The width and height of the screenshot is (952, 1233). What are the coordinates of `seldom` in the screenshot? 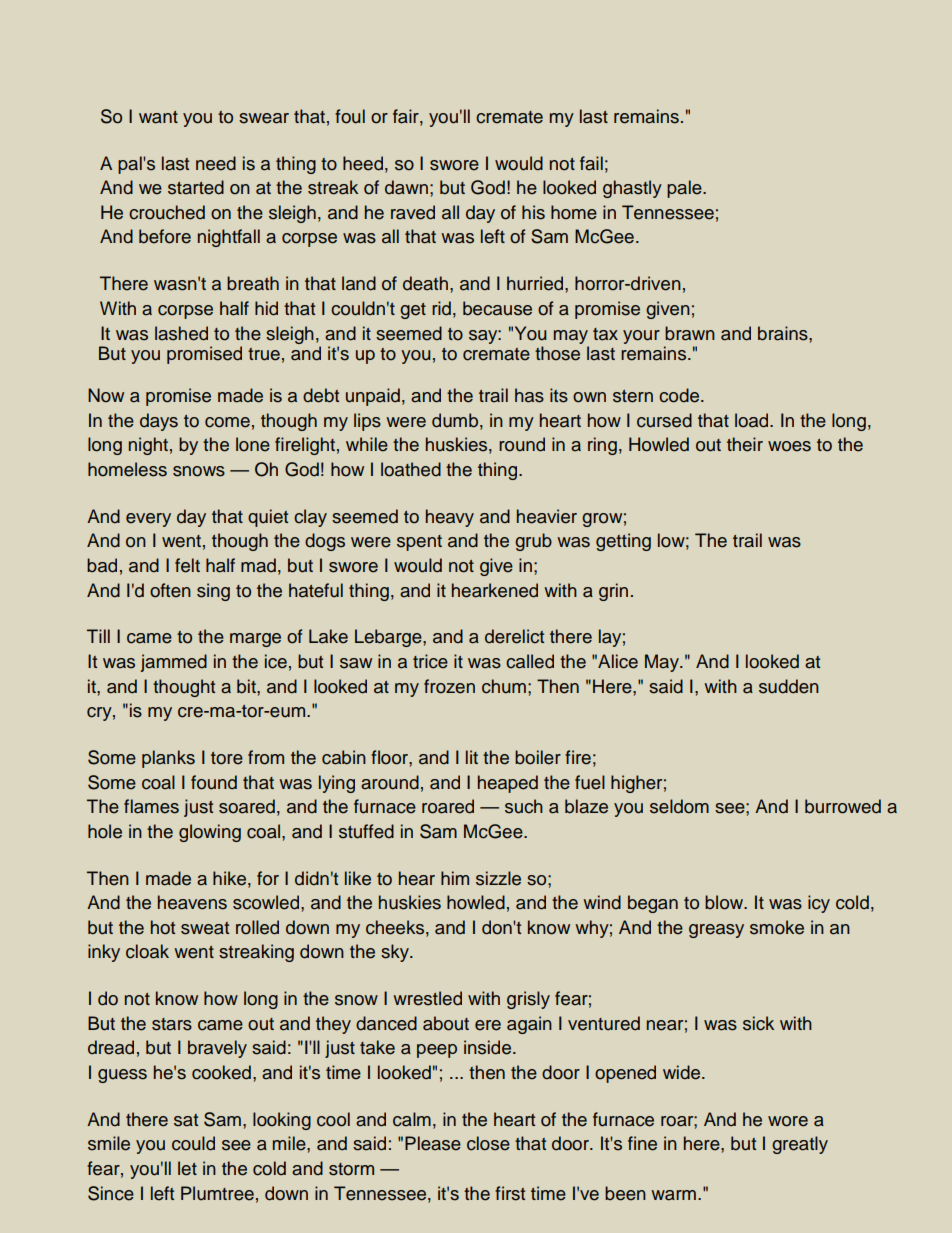 It's located at (679, 806).
